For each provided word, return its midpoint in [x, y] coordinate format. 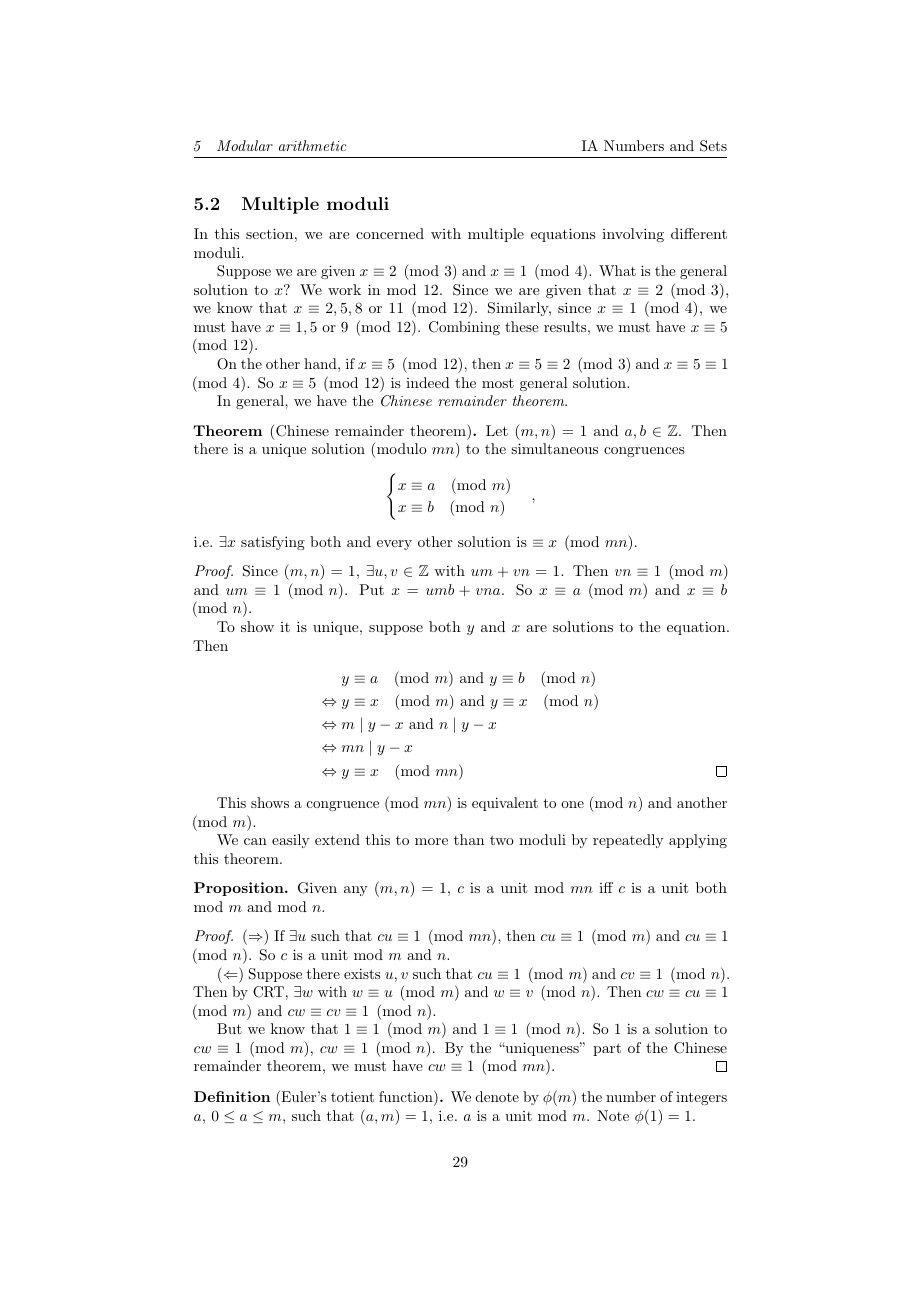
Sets [713, 146]
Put [371, 589]
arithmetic [312, 145]
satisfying [273, 543]
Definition [232, 1096]
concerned [390, 233]
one [572, 804]
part [607, 1049]
